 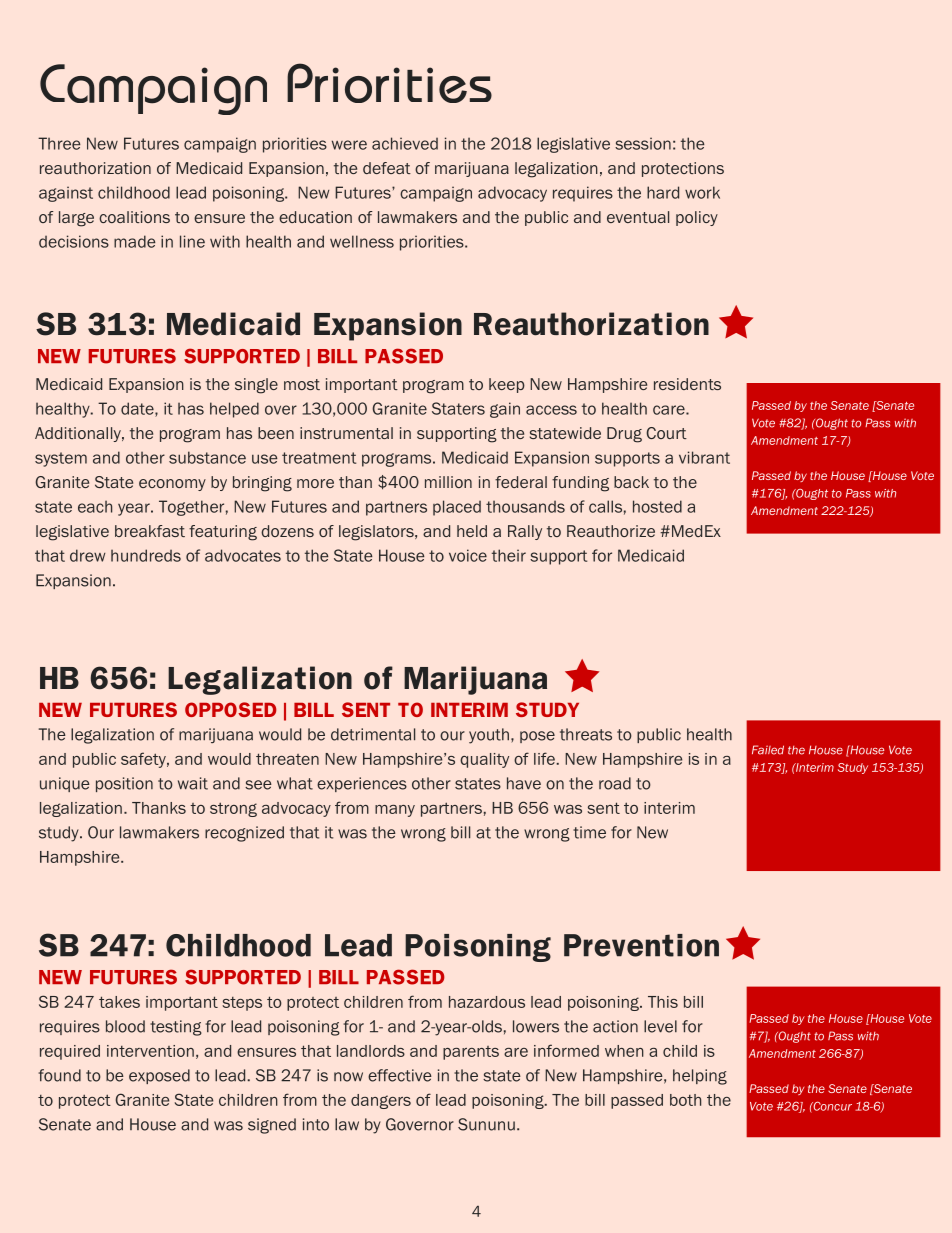 I want to click on date, so click(x=138, y=409).
